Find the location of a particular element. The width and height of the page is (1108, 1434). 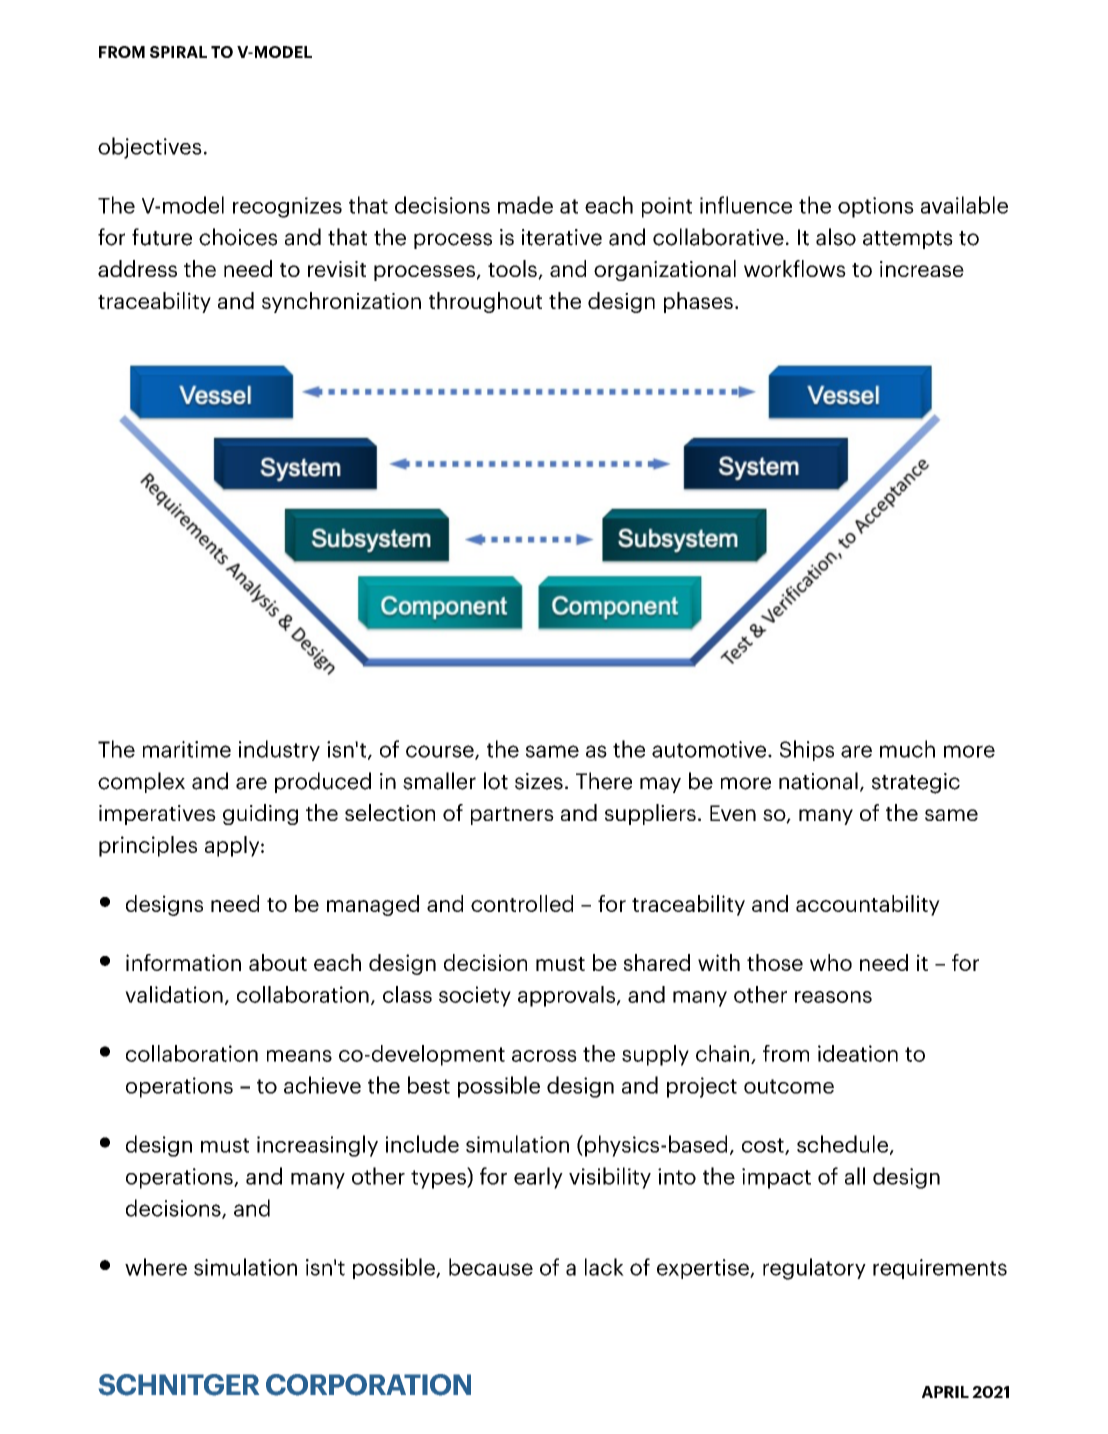

industry is located at coordinates (279, 750).
